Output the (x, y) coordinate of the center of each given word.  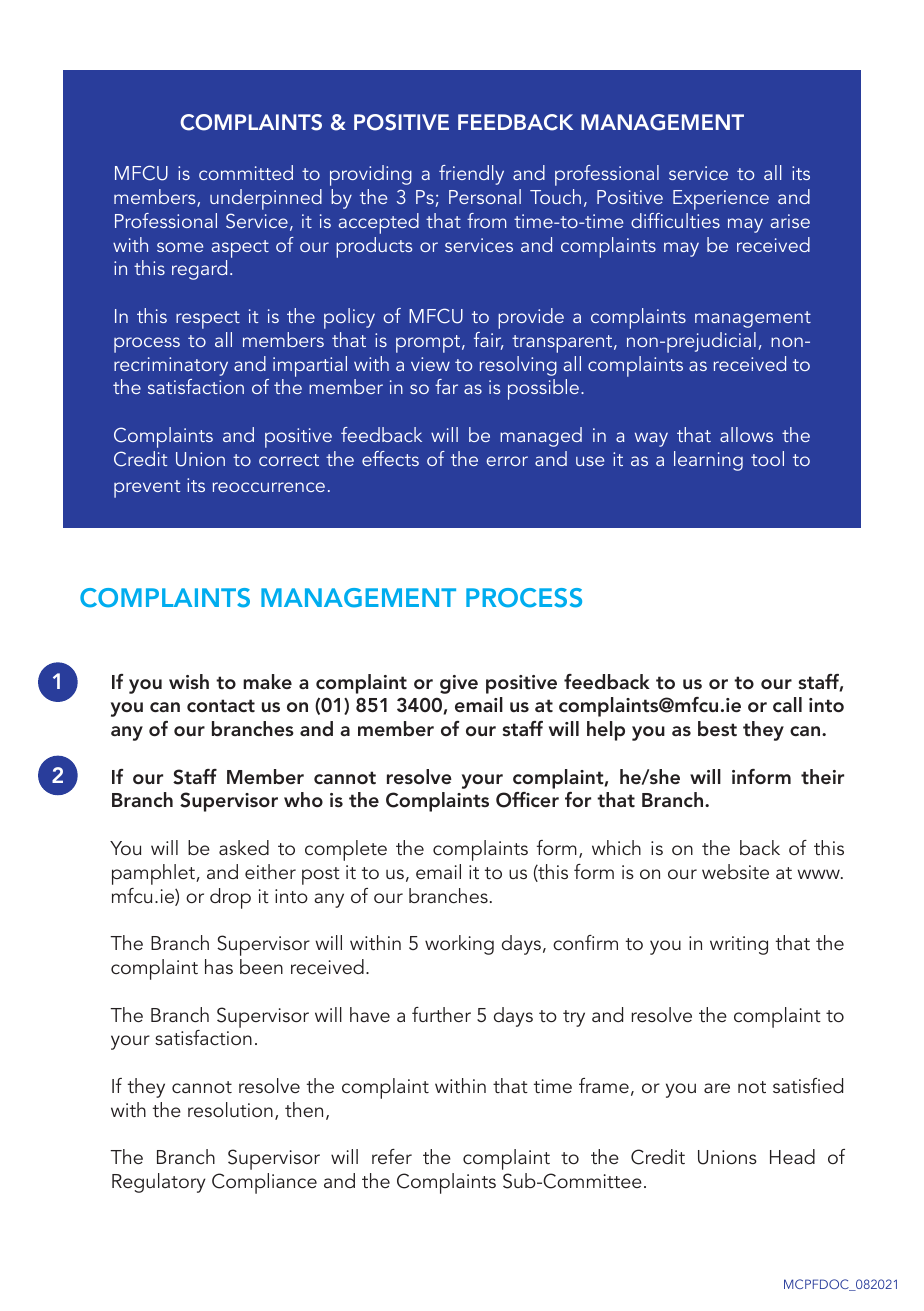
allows (746, 434)
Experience (721, 200)
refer (392, 1156)
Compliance (264, 1183)
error (507, 461)
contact (221, 706)
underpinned (266, 199)
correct (289, 460)
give (459, 684)
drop (230, 898)
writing (739, 945)
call (787, 704)
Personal (485, 196)
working (459, 945)
